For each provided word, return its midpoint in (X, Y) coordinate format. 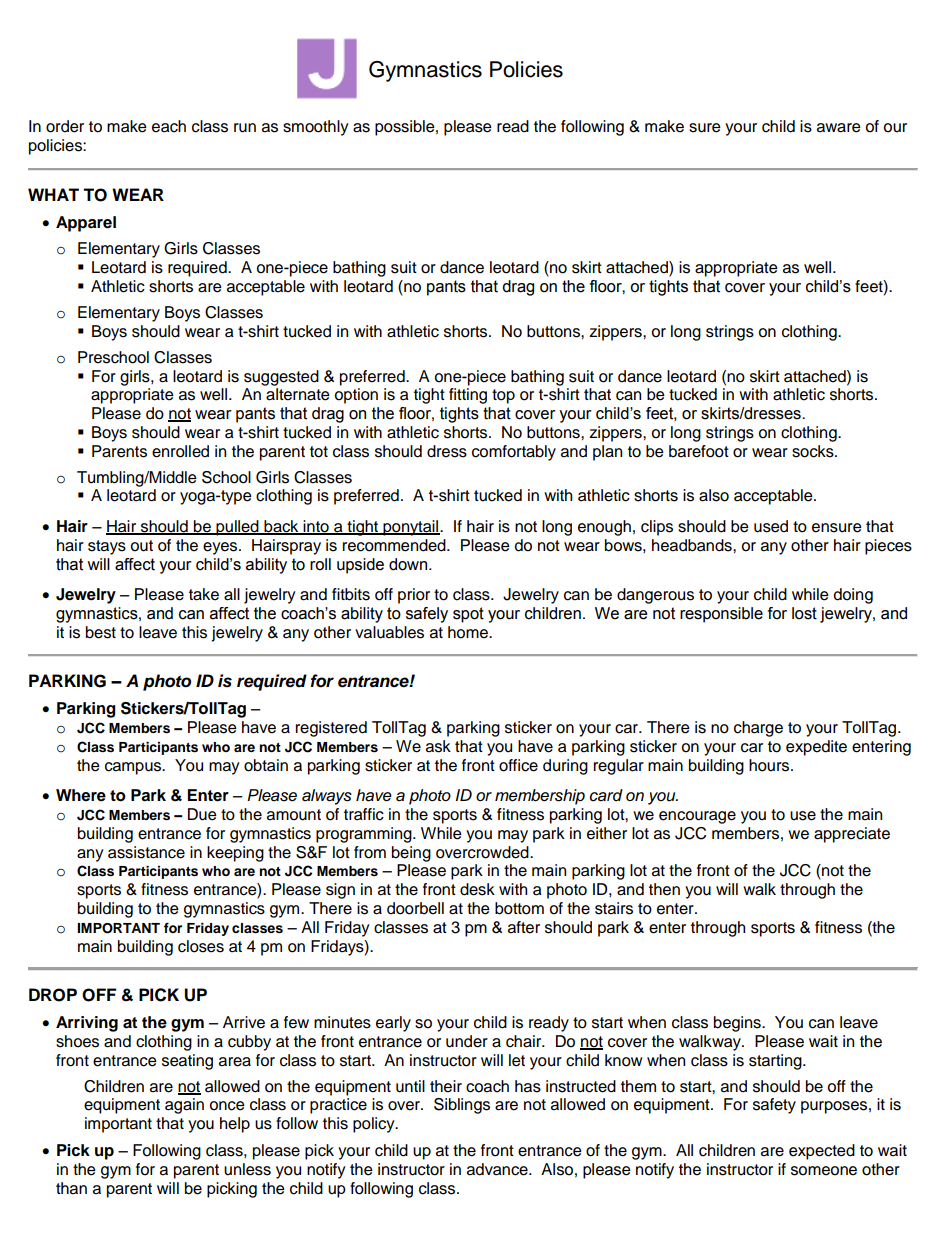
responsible (721, 615)
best (101, 632)
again (184, 1106)
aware (839, 128)
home (469, 632)
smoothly (316, 128)
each (169, 126)
